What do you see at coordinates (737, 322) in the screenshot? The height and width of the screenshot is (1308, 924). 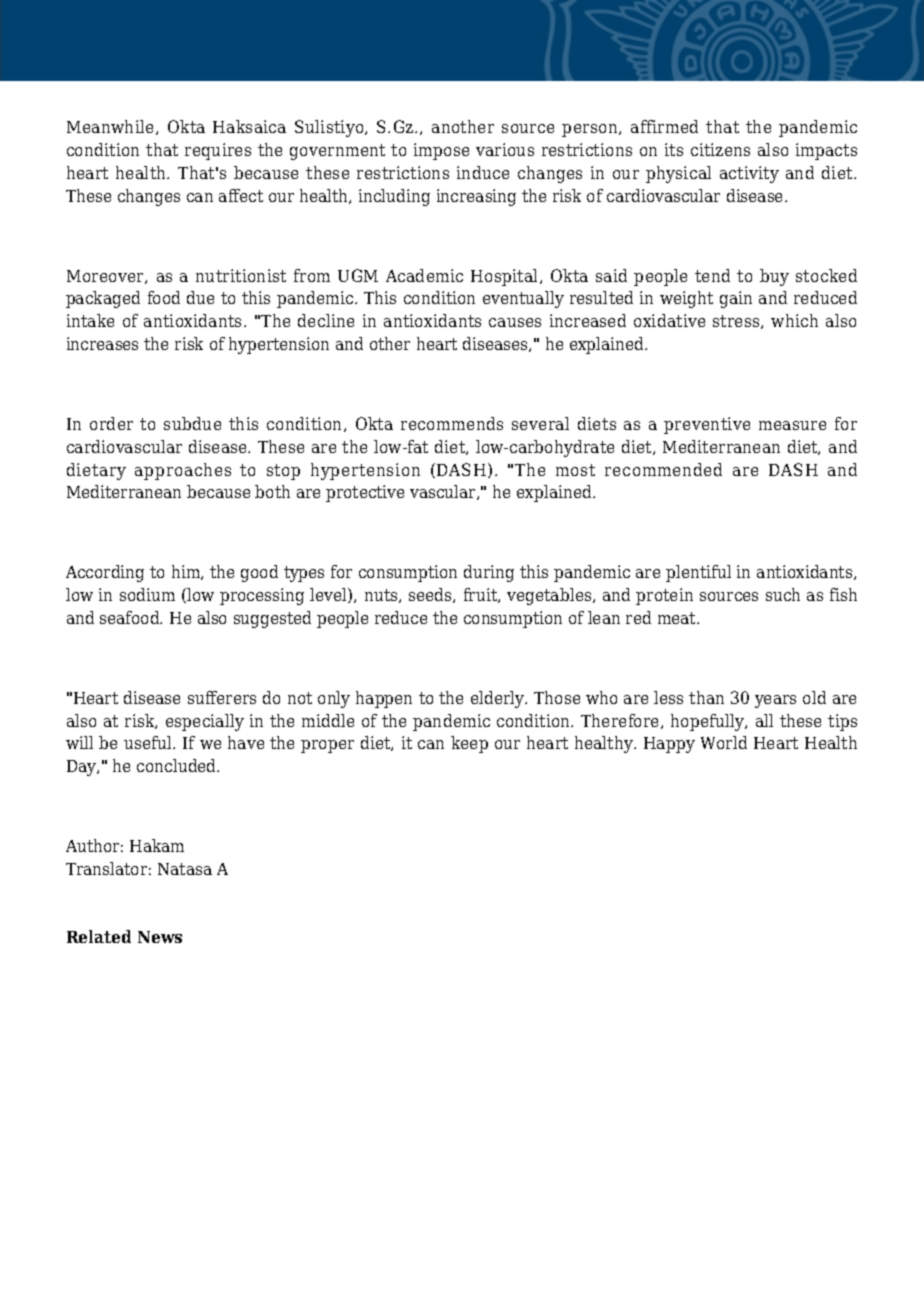 I see `stress` at bounding box center [737, 322].
